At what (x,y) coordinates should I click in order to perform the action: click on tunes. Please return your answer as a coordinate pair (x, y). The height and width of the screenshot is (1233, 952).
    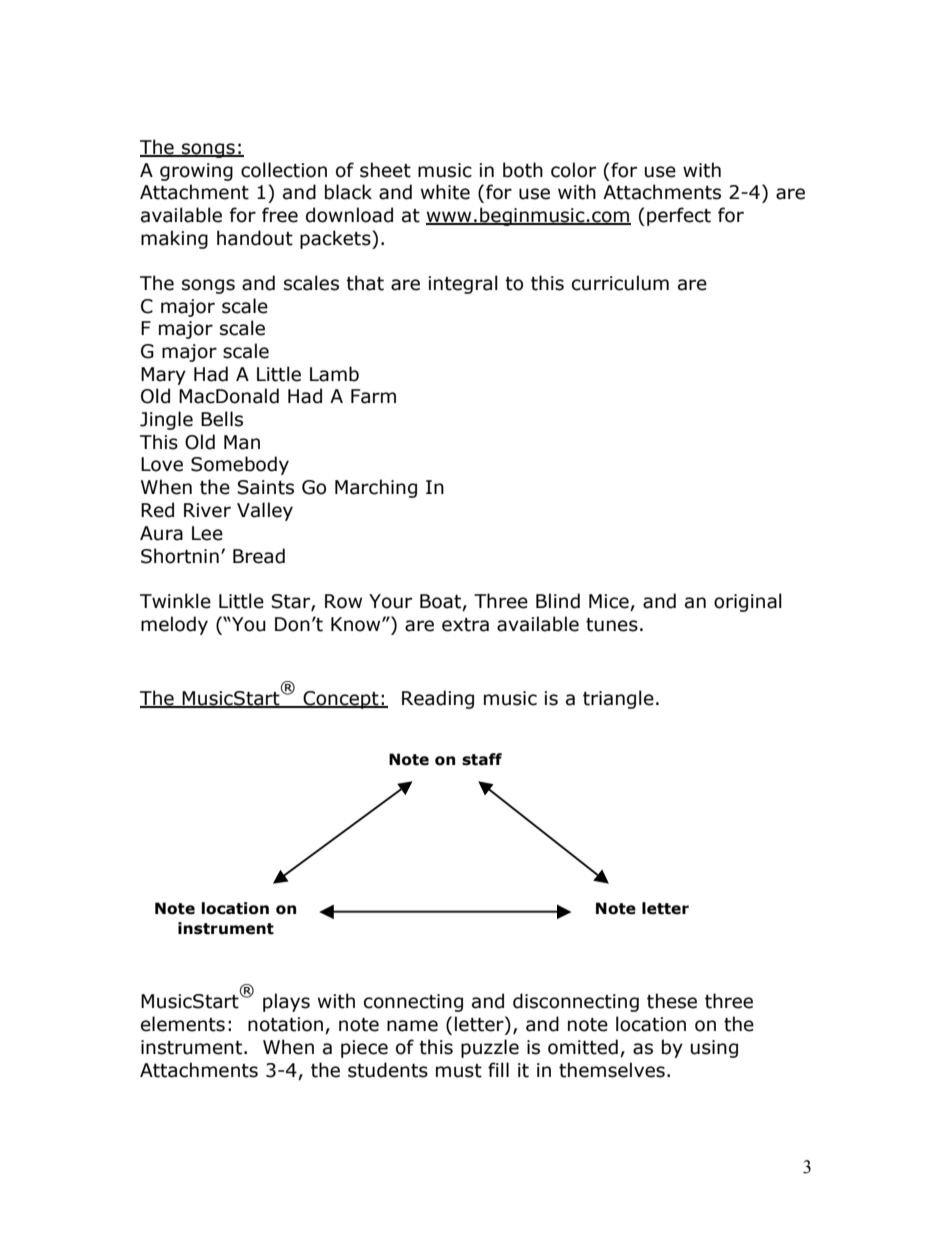
    Looking at the image, I should click on (612, 625).
